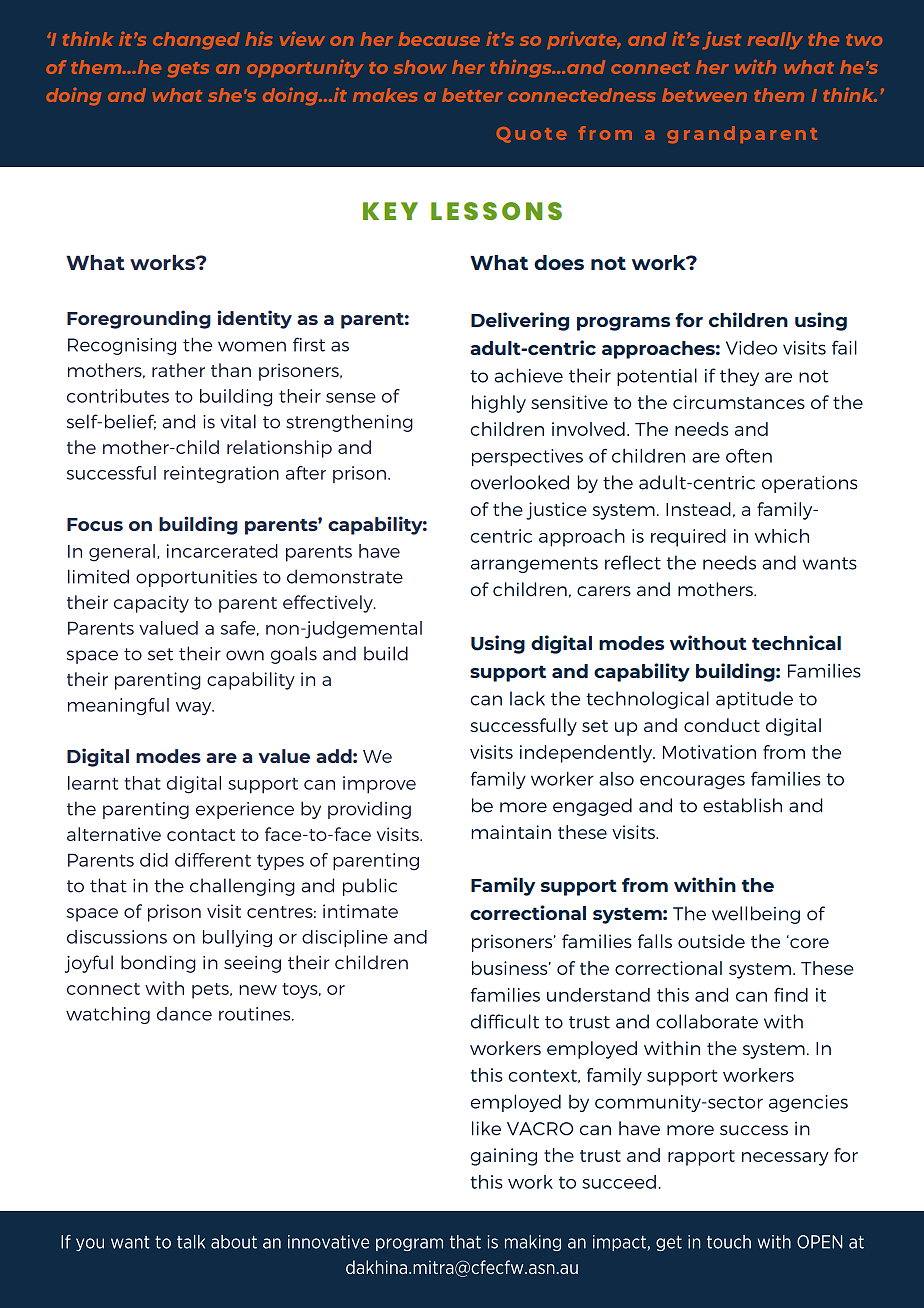 The height and width of the page is (1308, 924). I want to click on gets, so click(188, 69).
